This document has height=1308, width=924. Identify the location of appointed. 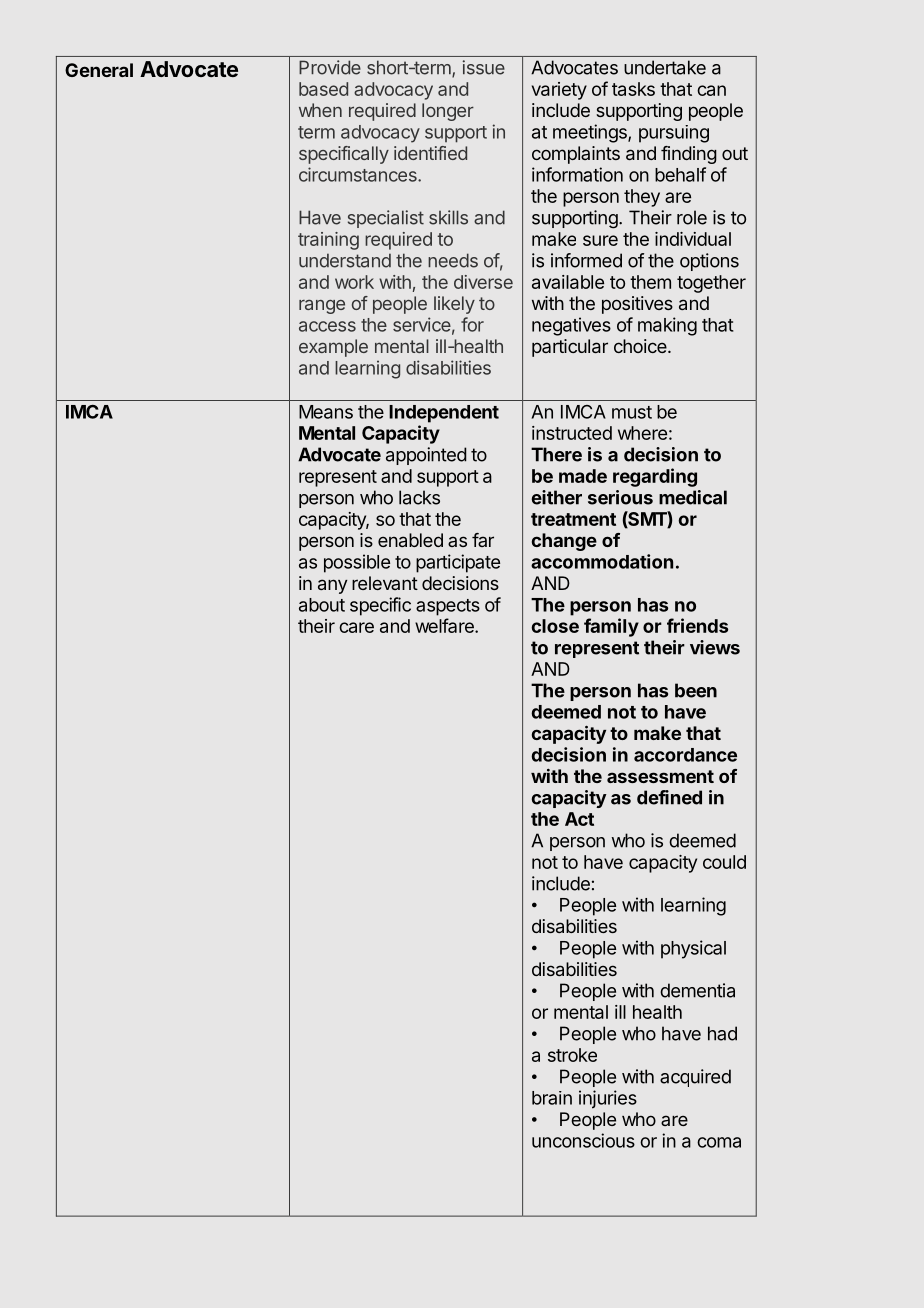
(426, 456).
